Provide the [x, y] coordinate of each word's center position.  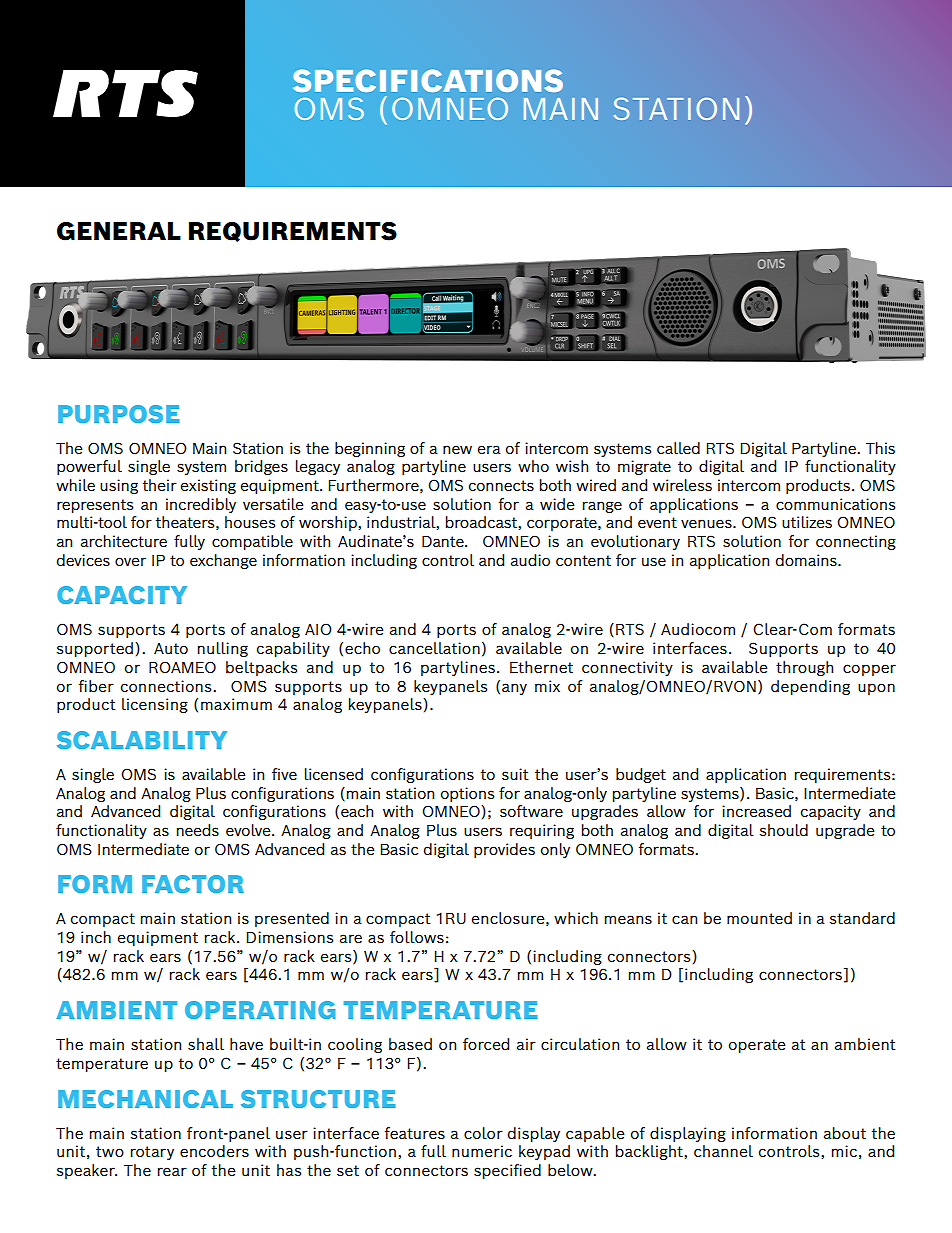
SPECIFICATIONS [428, 80]
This [880, 448]
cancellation [434, 648]
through [804, 668]
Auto [171, 648]
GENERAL [119, 231]
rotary [152, 1153]
